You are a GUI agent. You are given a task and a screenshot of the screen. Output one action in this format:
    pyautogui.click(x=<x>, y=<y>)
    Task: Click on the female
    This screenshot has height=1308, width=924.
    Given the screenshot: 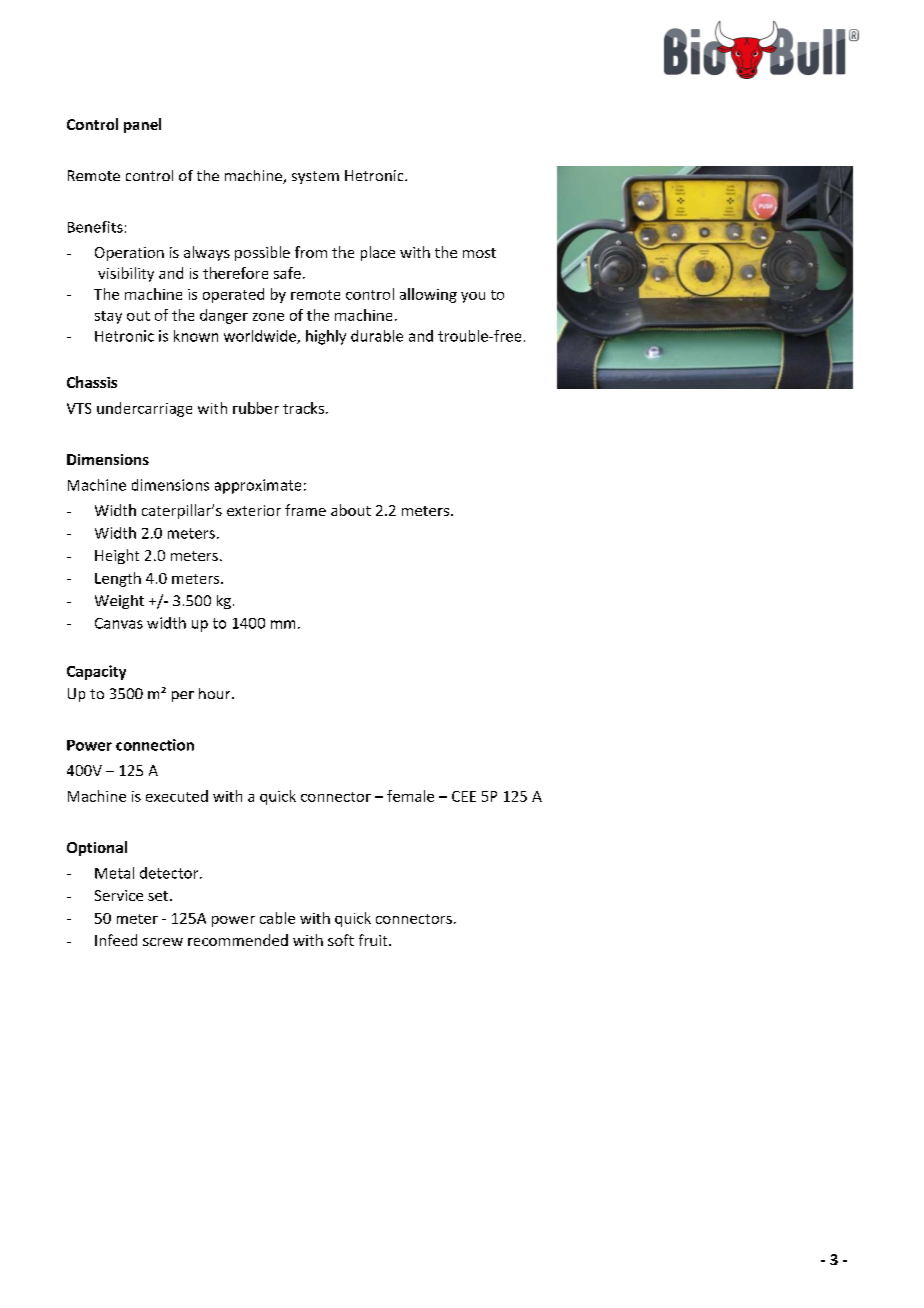 What is the action you would take?
    pyautogui.click(x=410, y=796)
